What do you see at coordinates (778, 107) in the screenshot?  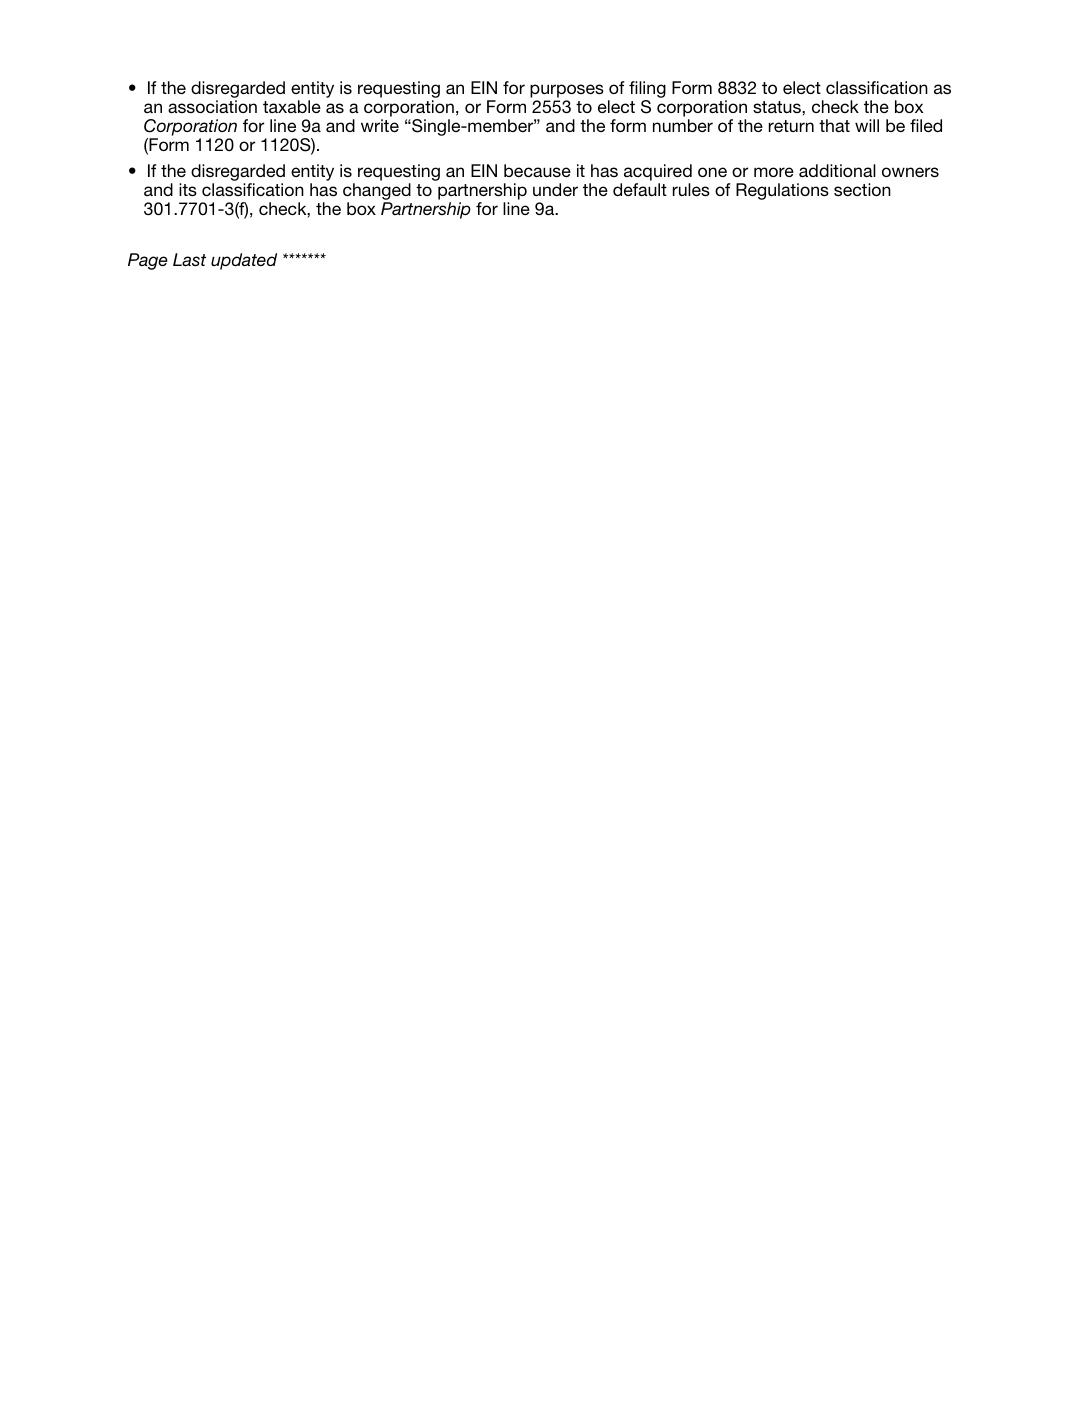 I see `status` at bounding box center [778, 107].
